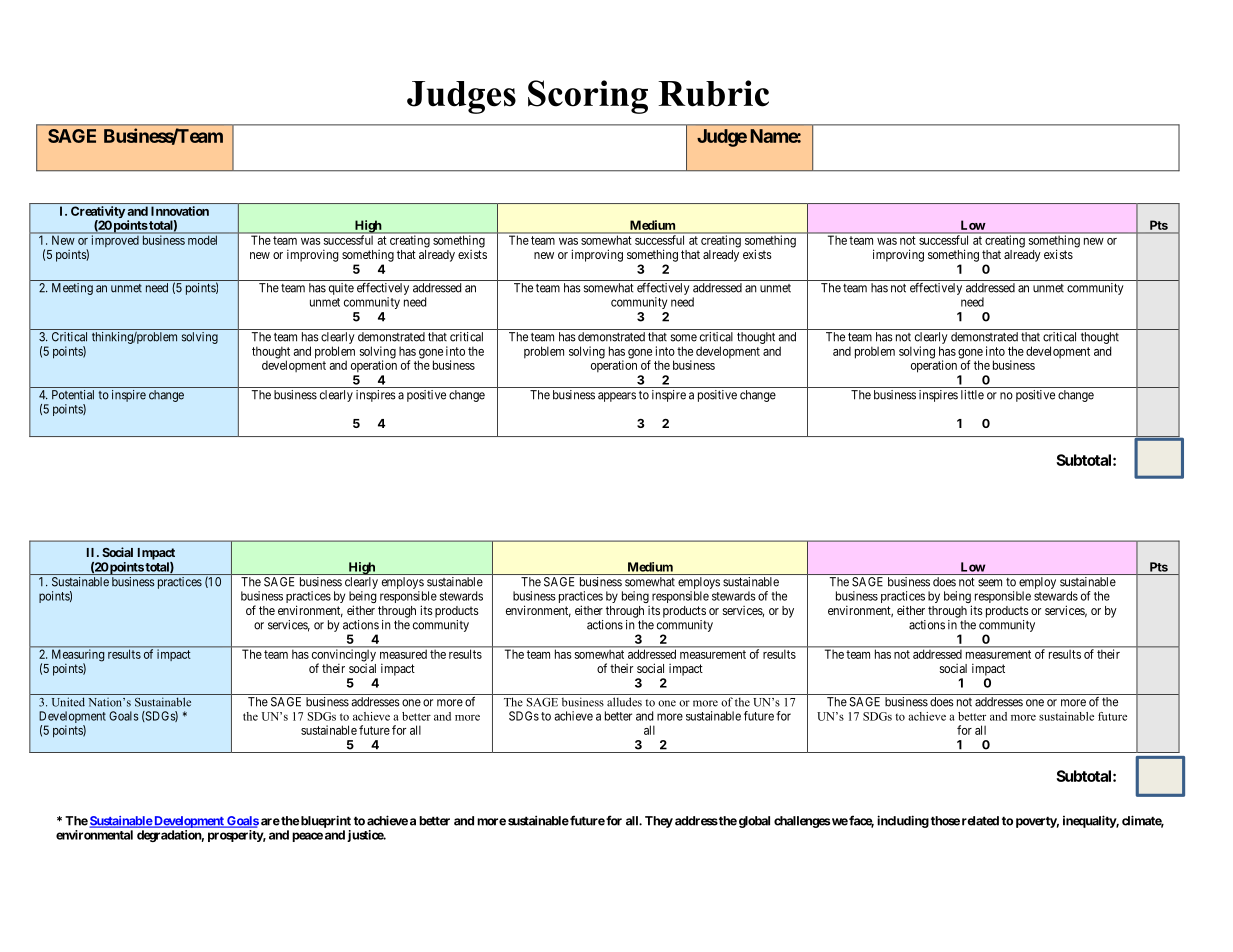 The height and width of the screenshot is (952, 1233). I want to click on Innovation, so click(180, 211).
